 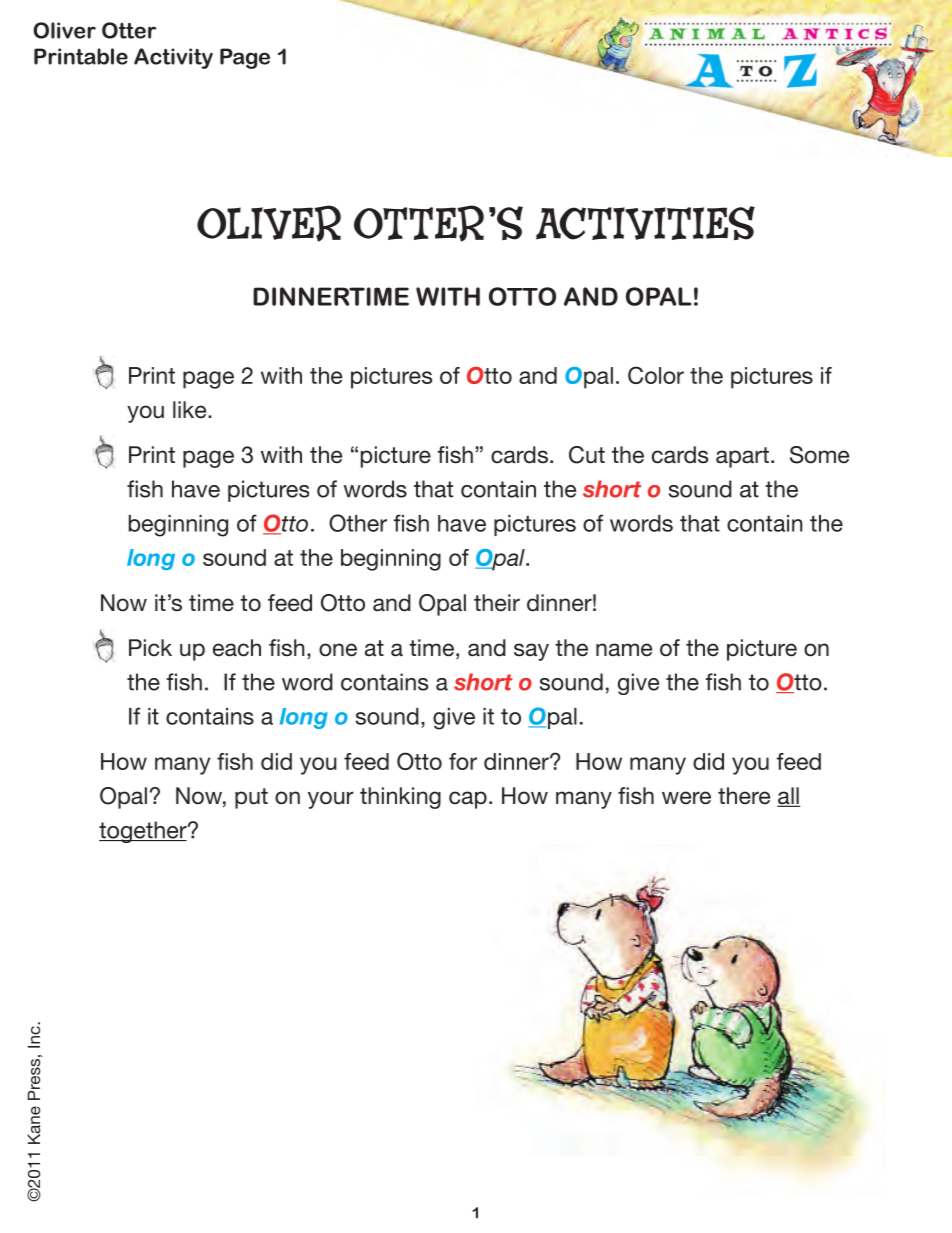 What do you see at coordinates (338, 650) in the document?
I see `one` at bounding box center [338, 650].
